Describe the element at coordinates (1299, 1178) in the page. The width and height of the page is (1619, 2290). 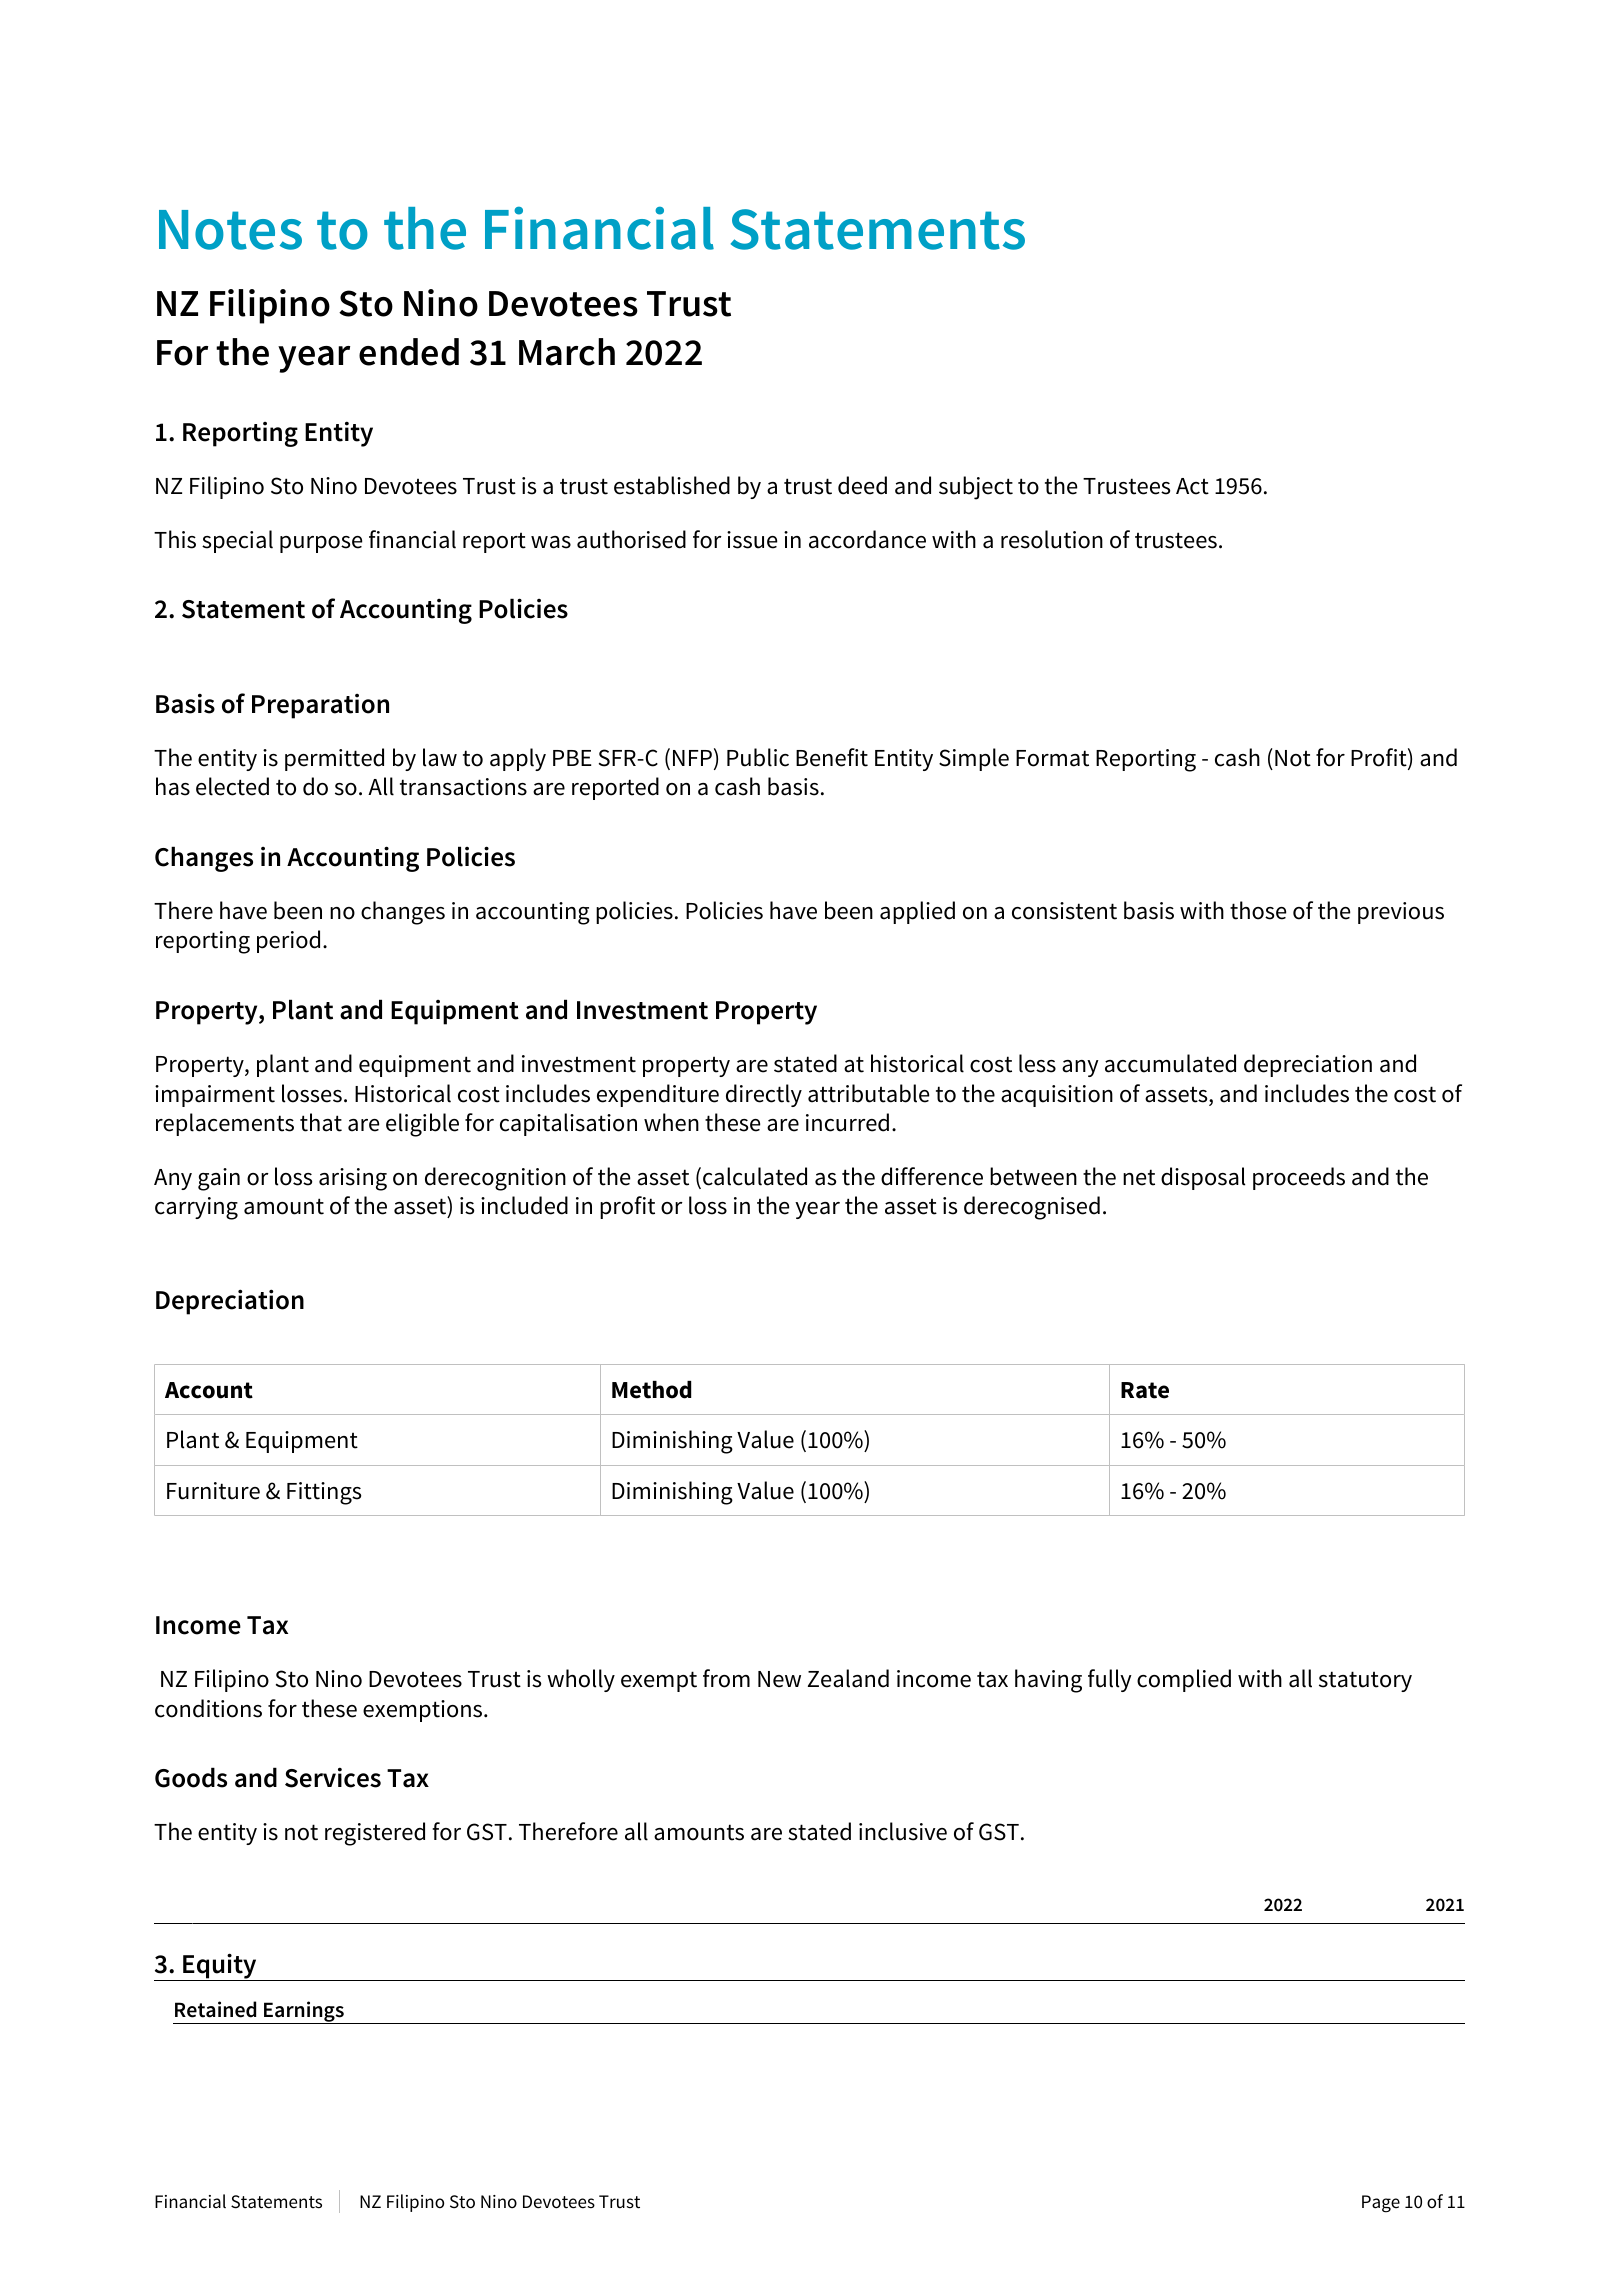
I see `proceeds` at that location.
